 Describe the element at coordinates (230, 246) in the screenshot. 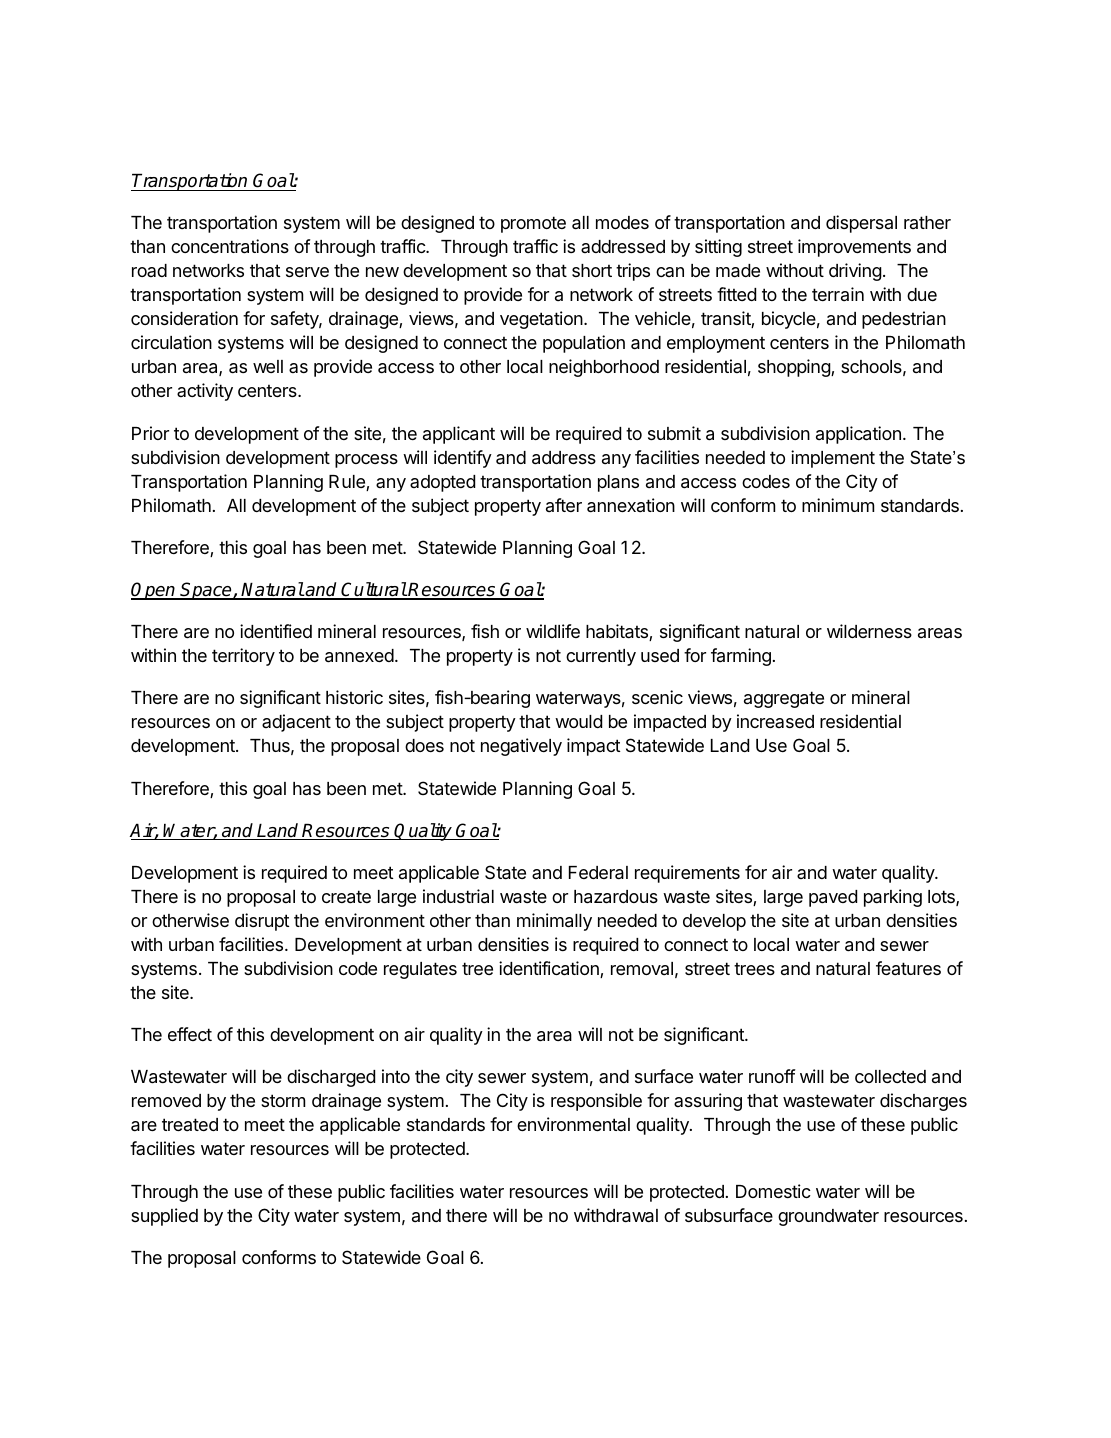

I see `concentrations` at that location.
